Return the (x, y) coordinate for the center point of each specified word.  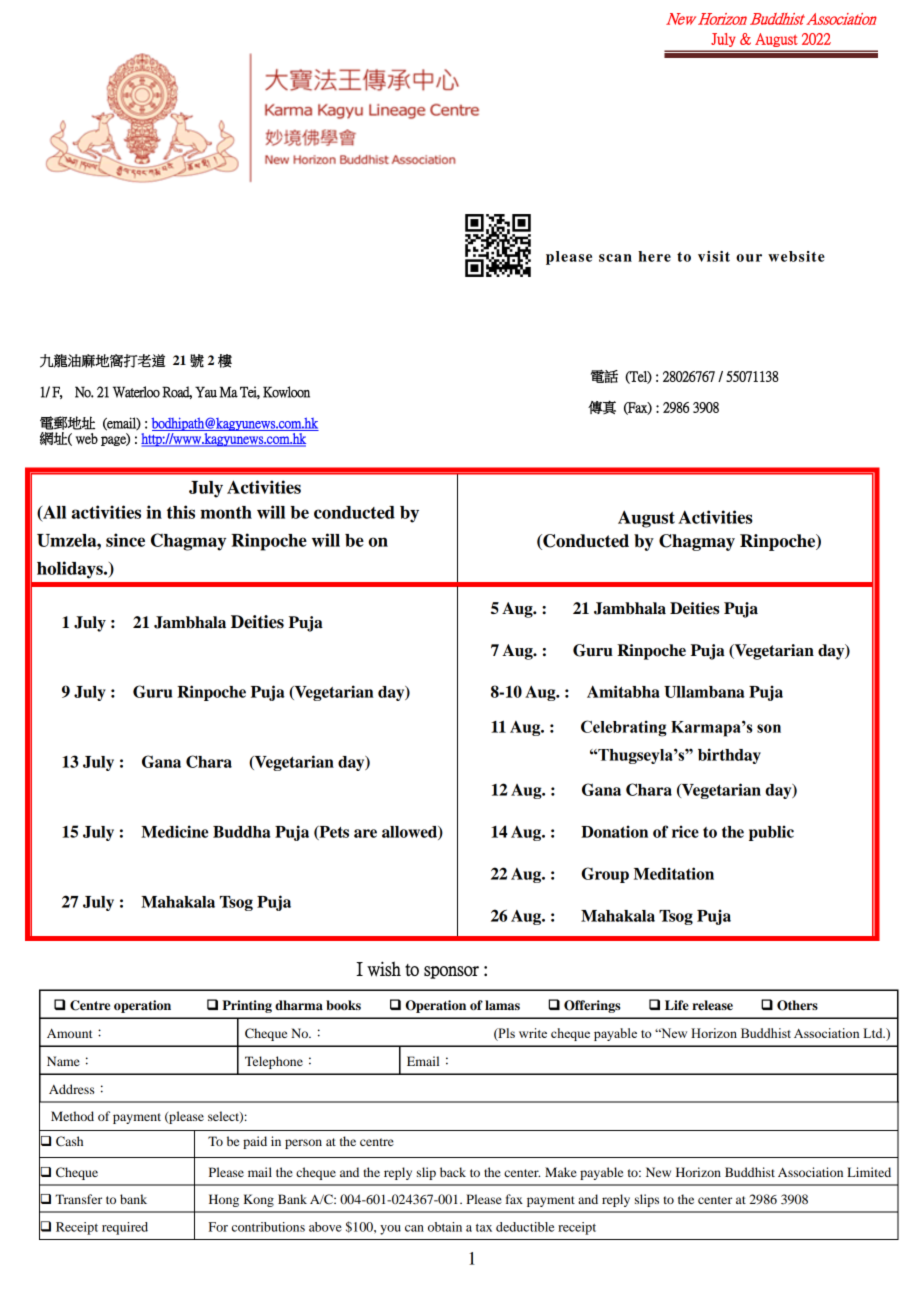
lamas (502, 1005)
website (796, 256)
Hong (224, 1200)
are (365, 833)
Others (797, 1005)
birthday (729, 756)
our (749, 258)
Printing (247, 1006)
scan (615, 258)
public (771, 833)
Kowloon (286, 392)
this (181, 512)
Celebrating (624, 728)
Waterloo (136, 392)
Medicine (174, 831)
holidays (71, 570)
